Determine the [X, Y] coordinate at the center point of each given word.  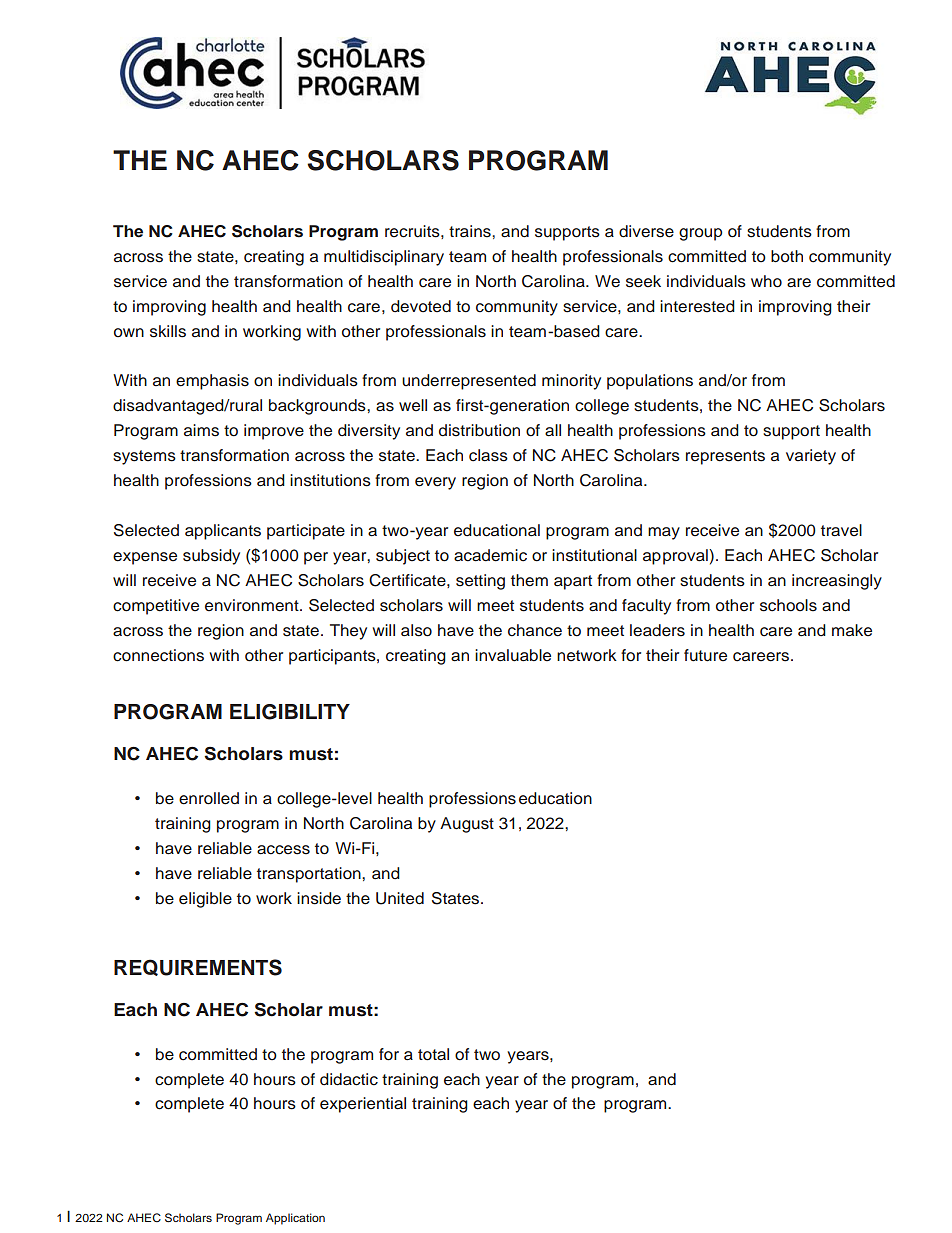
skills [168, 331]
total [433, 1054]
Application [295, 1219]
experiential [363, 1105]
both [787, 256]
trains [471, 231]
